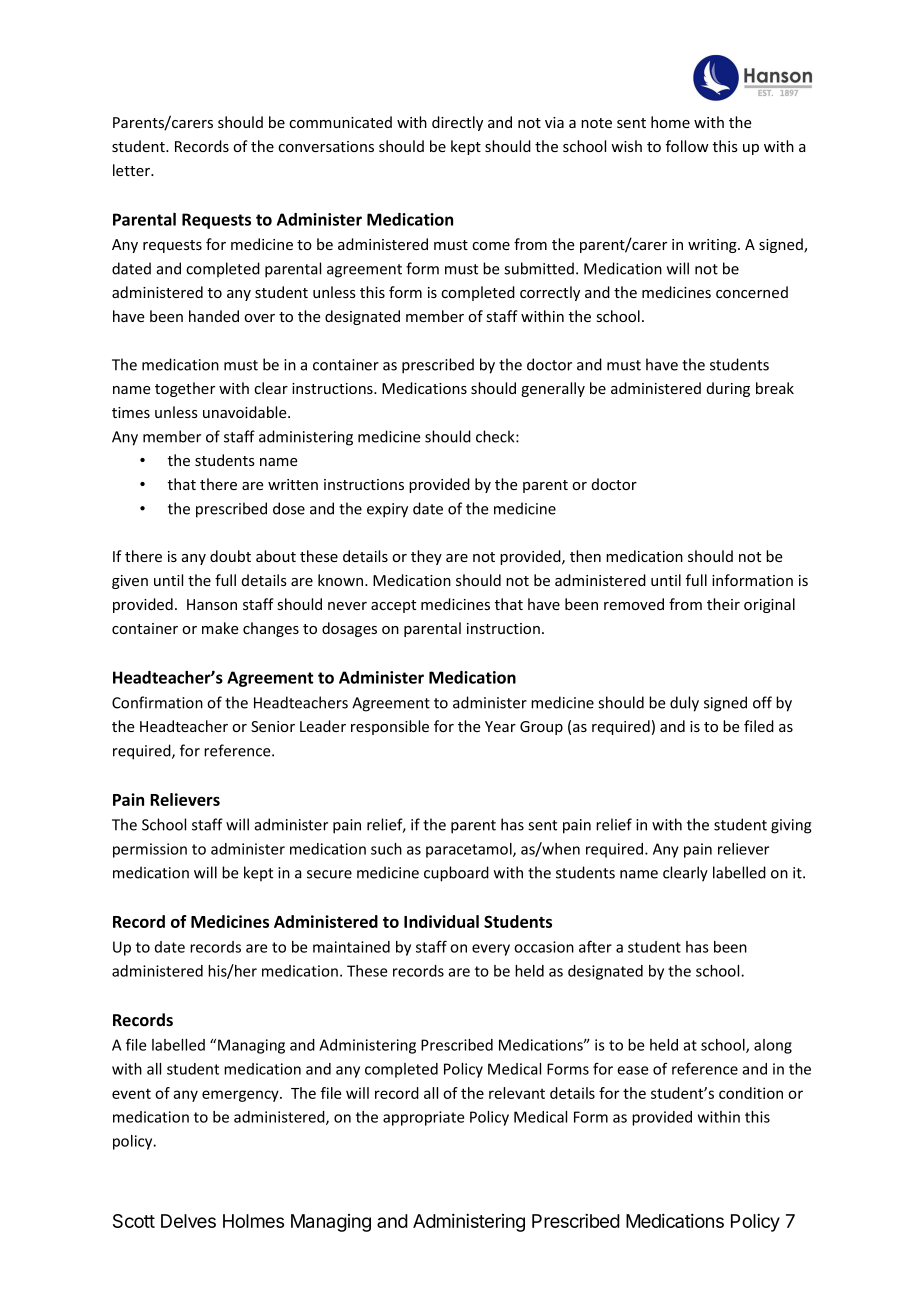  I want to click on Year, so click(500, 726).
